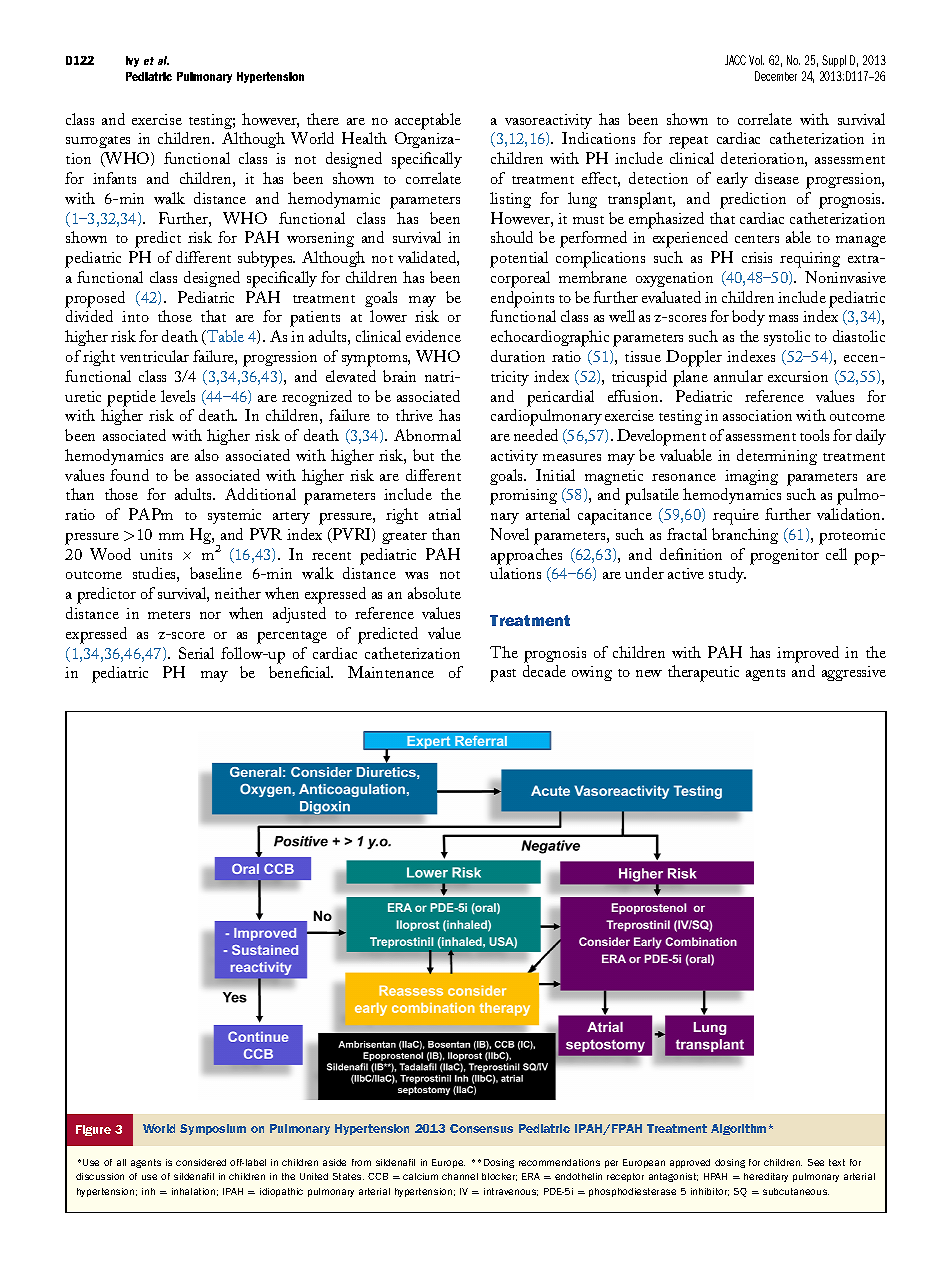 This screenshot has height=1280, width=952. I want to click on December, so click(776, 76).
